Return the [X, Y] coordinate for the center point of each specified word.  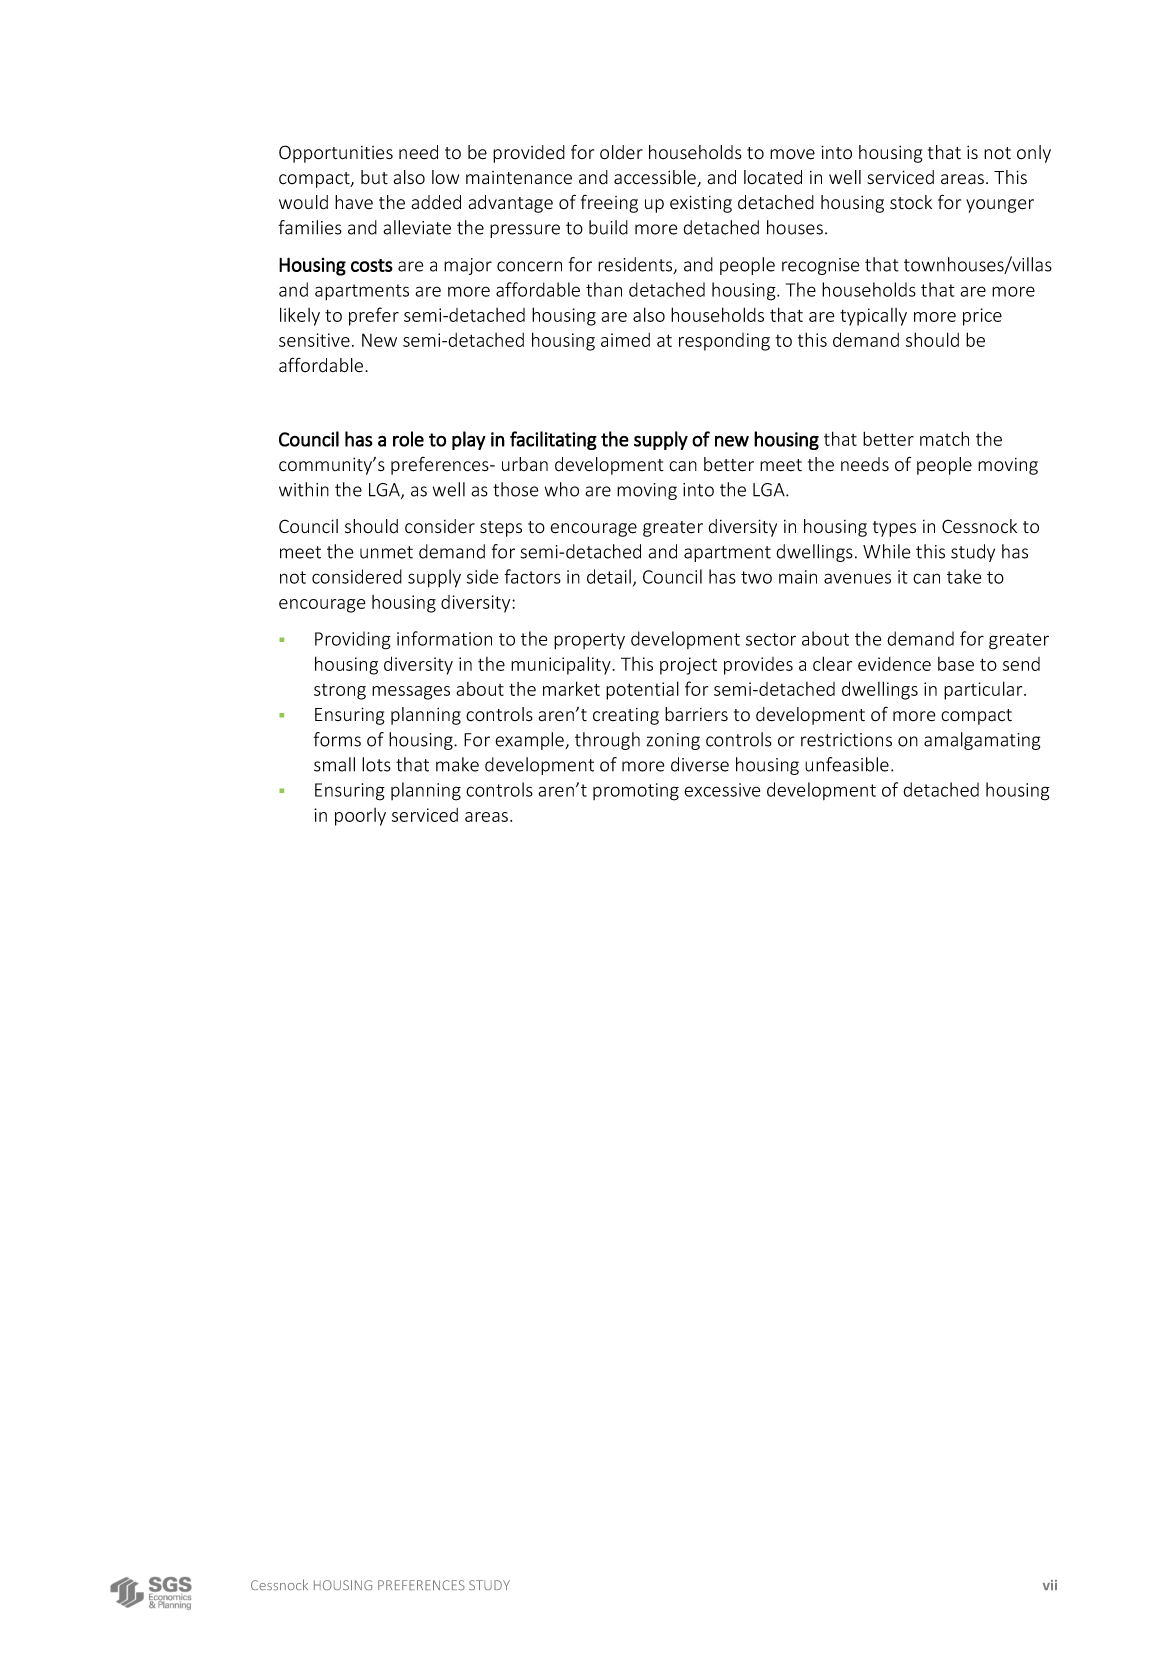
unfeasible [847, 764]
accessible [656, 178]
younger [1000, 206]
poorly [360, 817]
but [374, 177]
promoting [636, 792]
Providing [353, 640]
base [956, 664]
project [688, 666]
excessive [722, 790]
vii [1050, 1585]
